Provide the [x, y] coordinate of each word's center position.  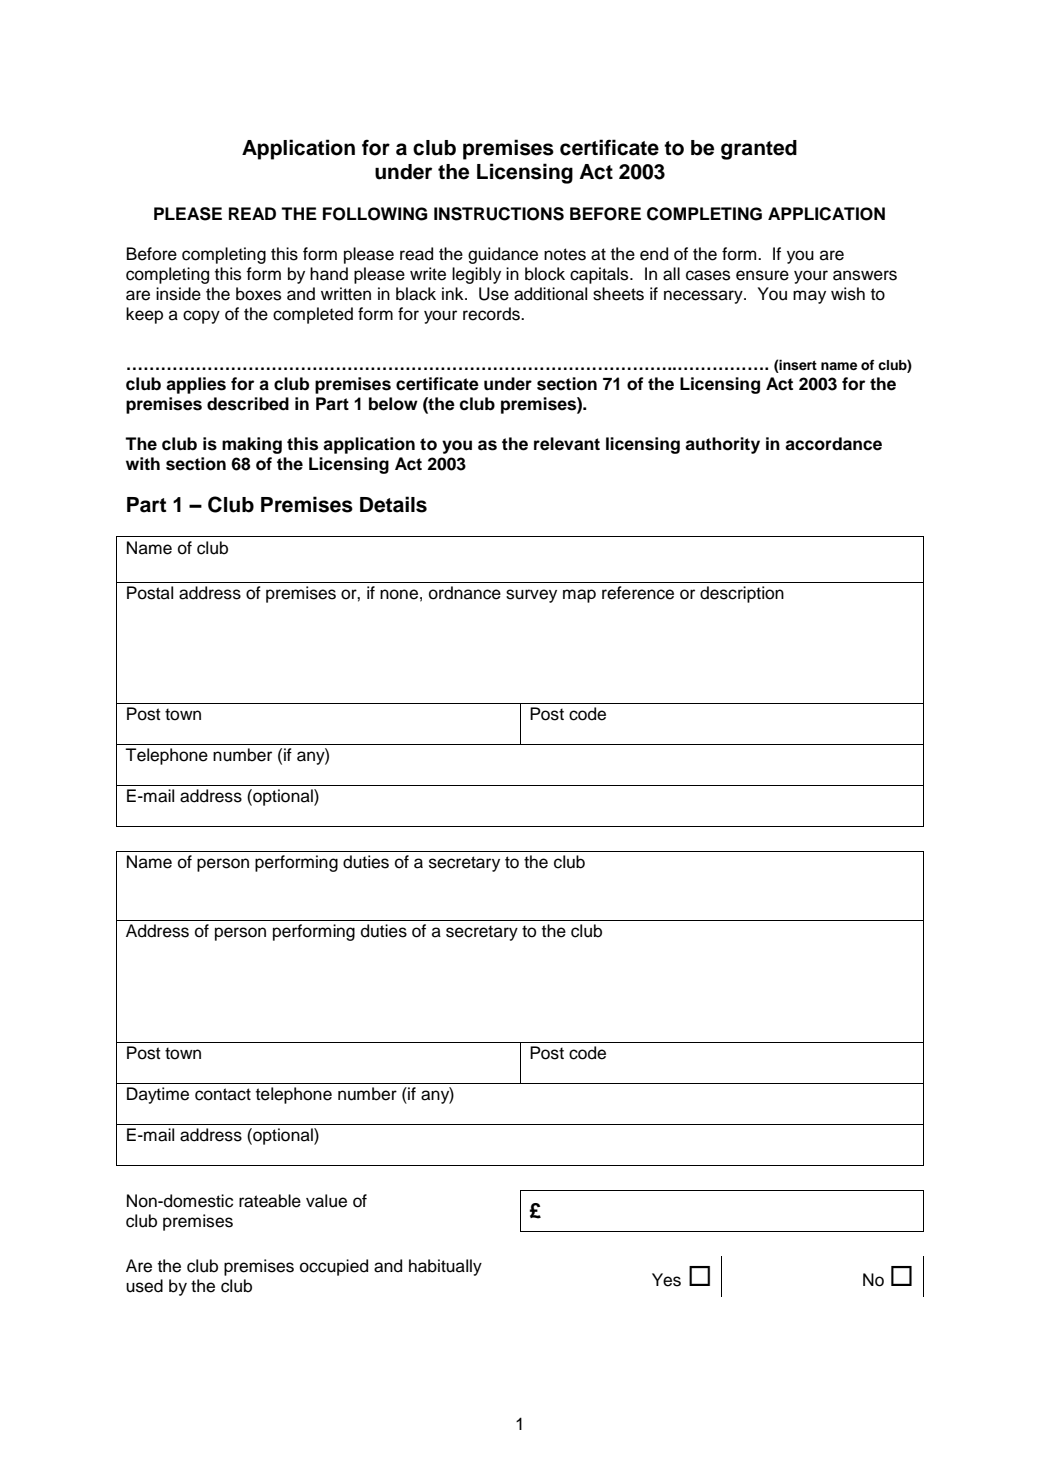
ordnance [465, 593]
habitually [445, 1267]
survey [531, 596]
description [742, 594]
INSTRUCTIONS [499, 214]
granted [759, 150]
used [144, 1286]
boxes [258, 294]
